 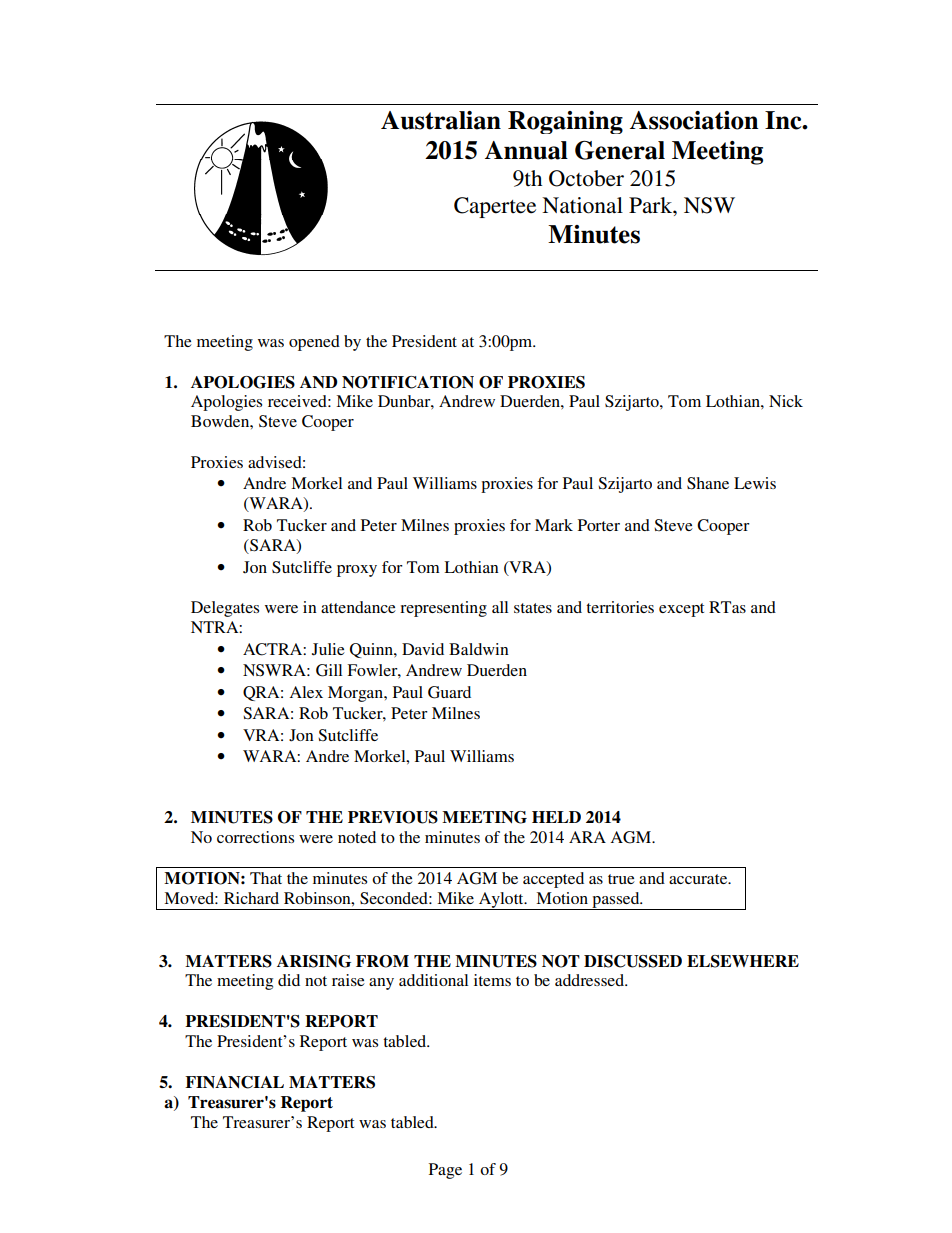 What do you see at coordinates (266, 878) in the image?
I see `That` at bounding box center [266, 878].
